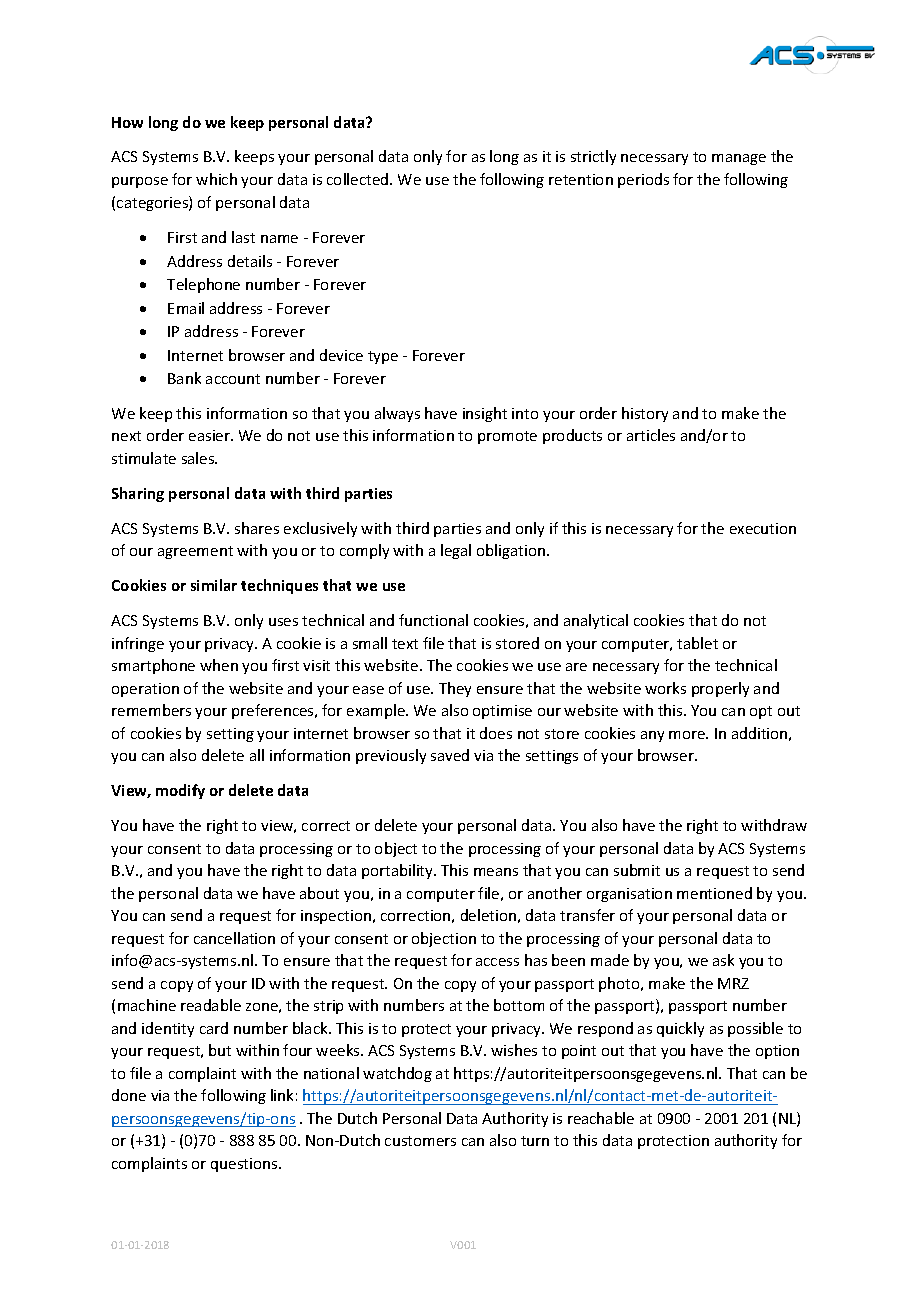 This document has height=1308, width=924. What do you see at coordinates (359, 179) in the document?
I see `collected` at bounding box center [359, 179].
